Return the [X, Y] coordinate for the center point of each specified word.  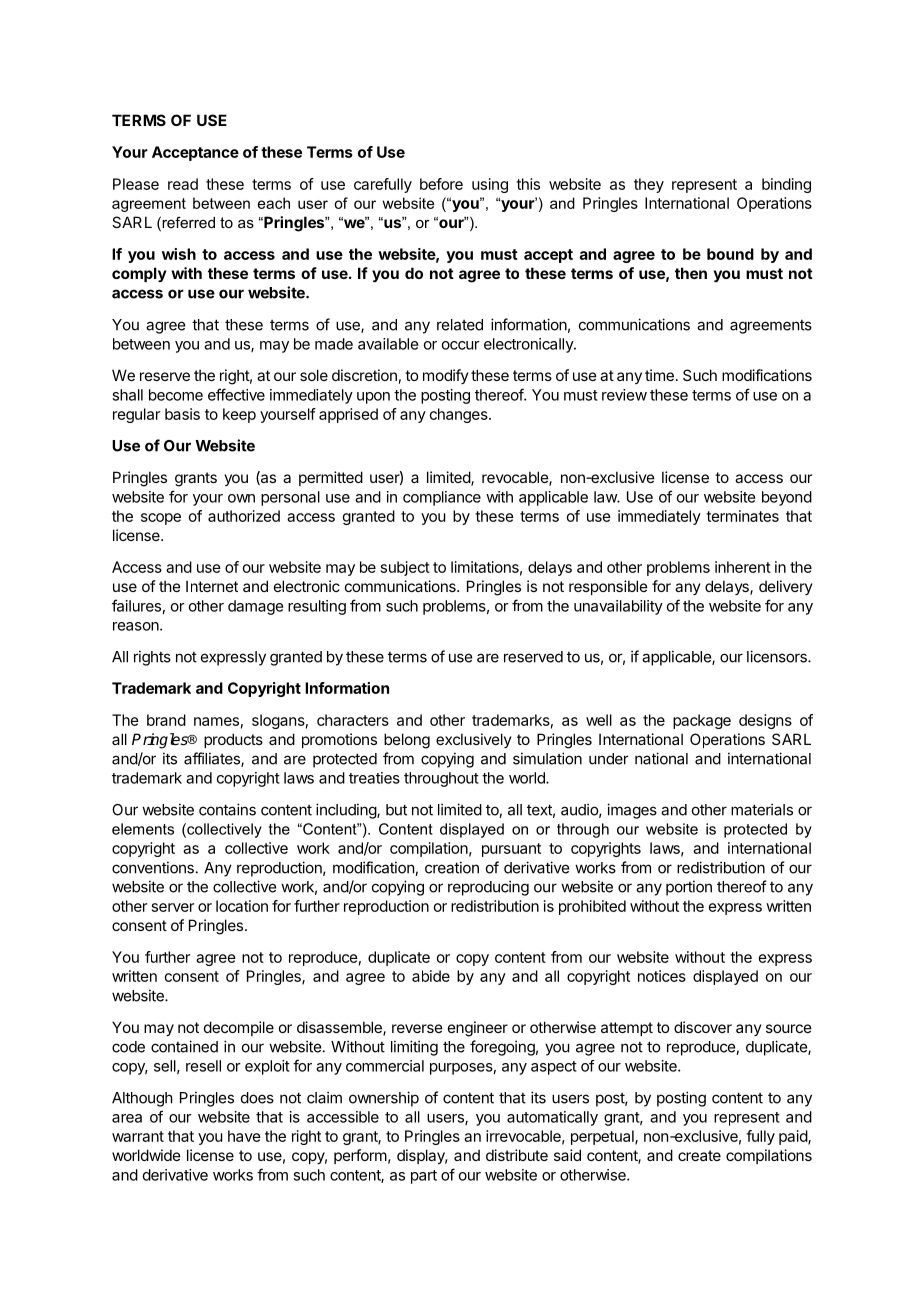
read [183, 184]
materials [762, 809]
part [424, 1177]
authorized [244, 516]
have [244, 1136]
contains [227, 809]
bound [730, 254]
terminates [742, 516]
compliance [442, 498]
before [441, 184]
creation [452, 867]
